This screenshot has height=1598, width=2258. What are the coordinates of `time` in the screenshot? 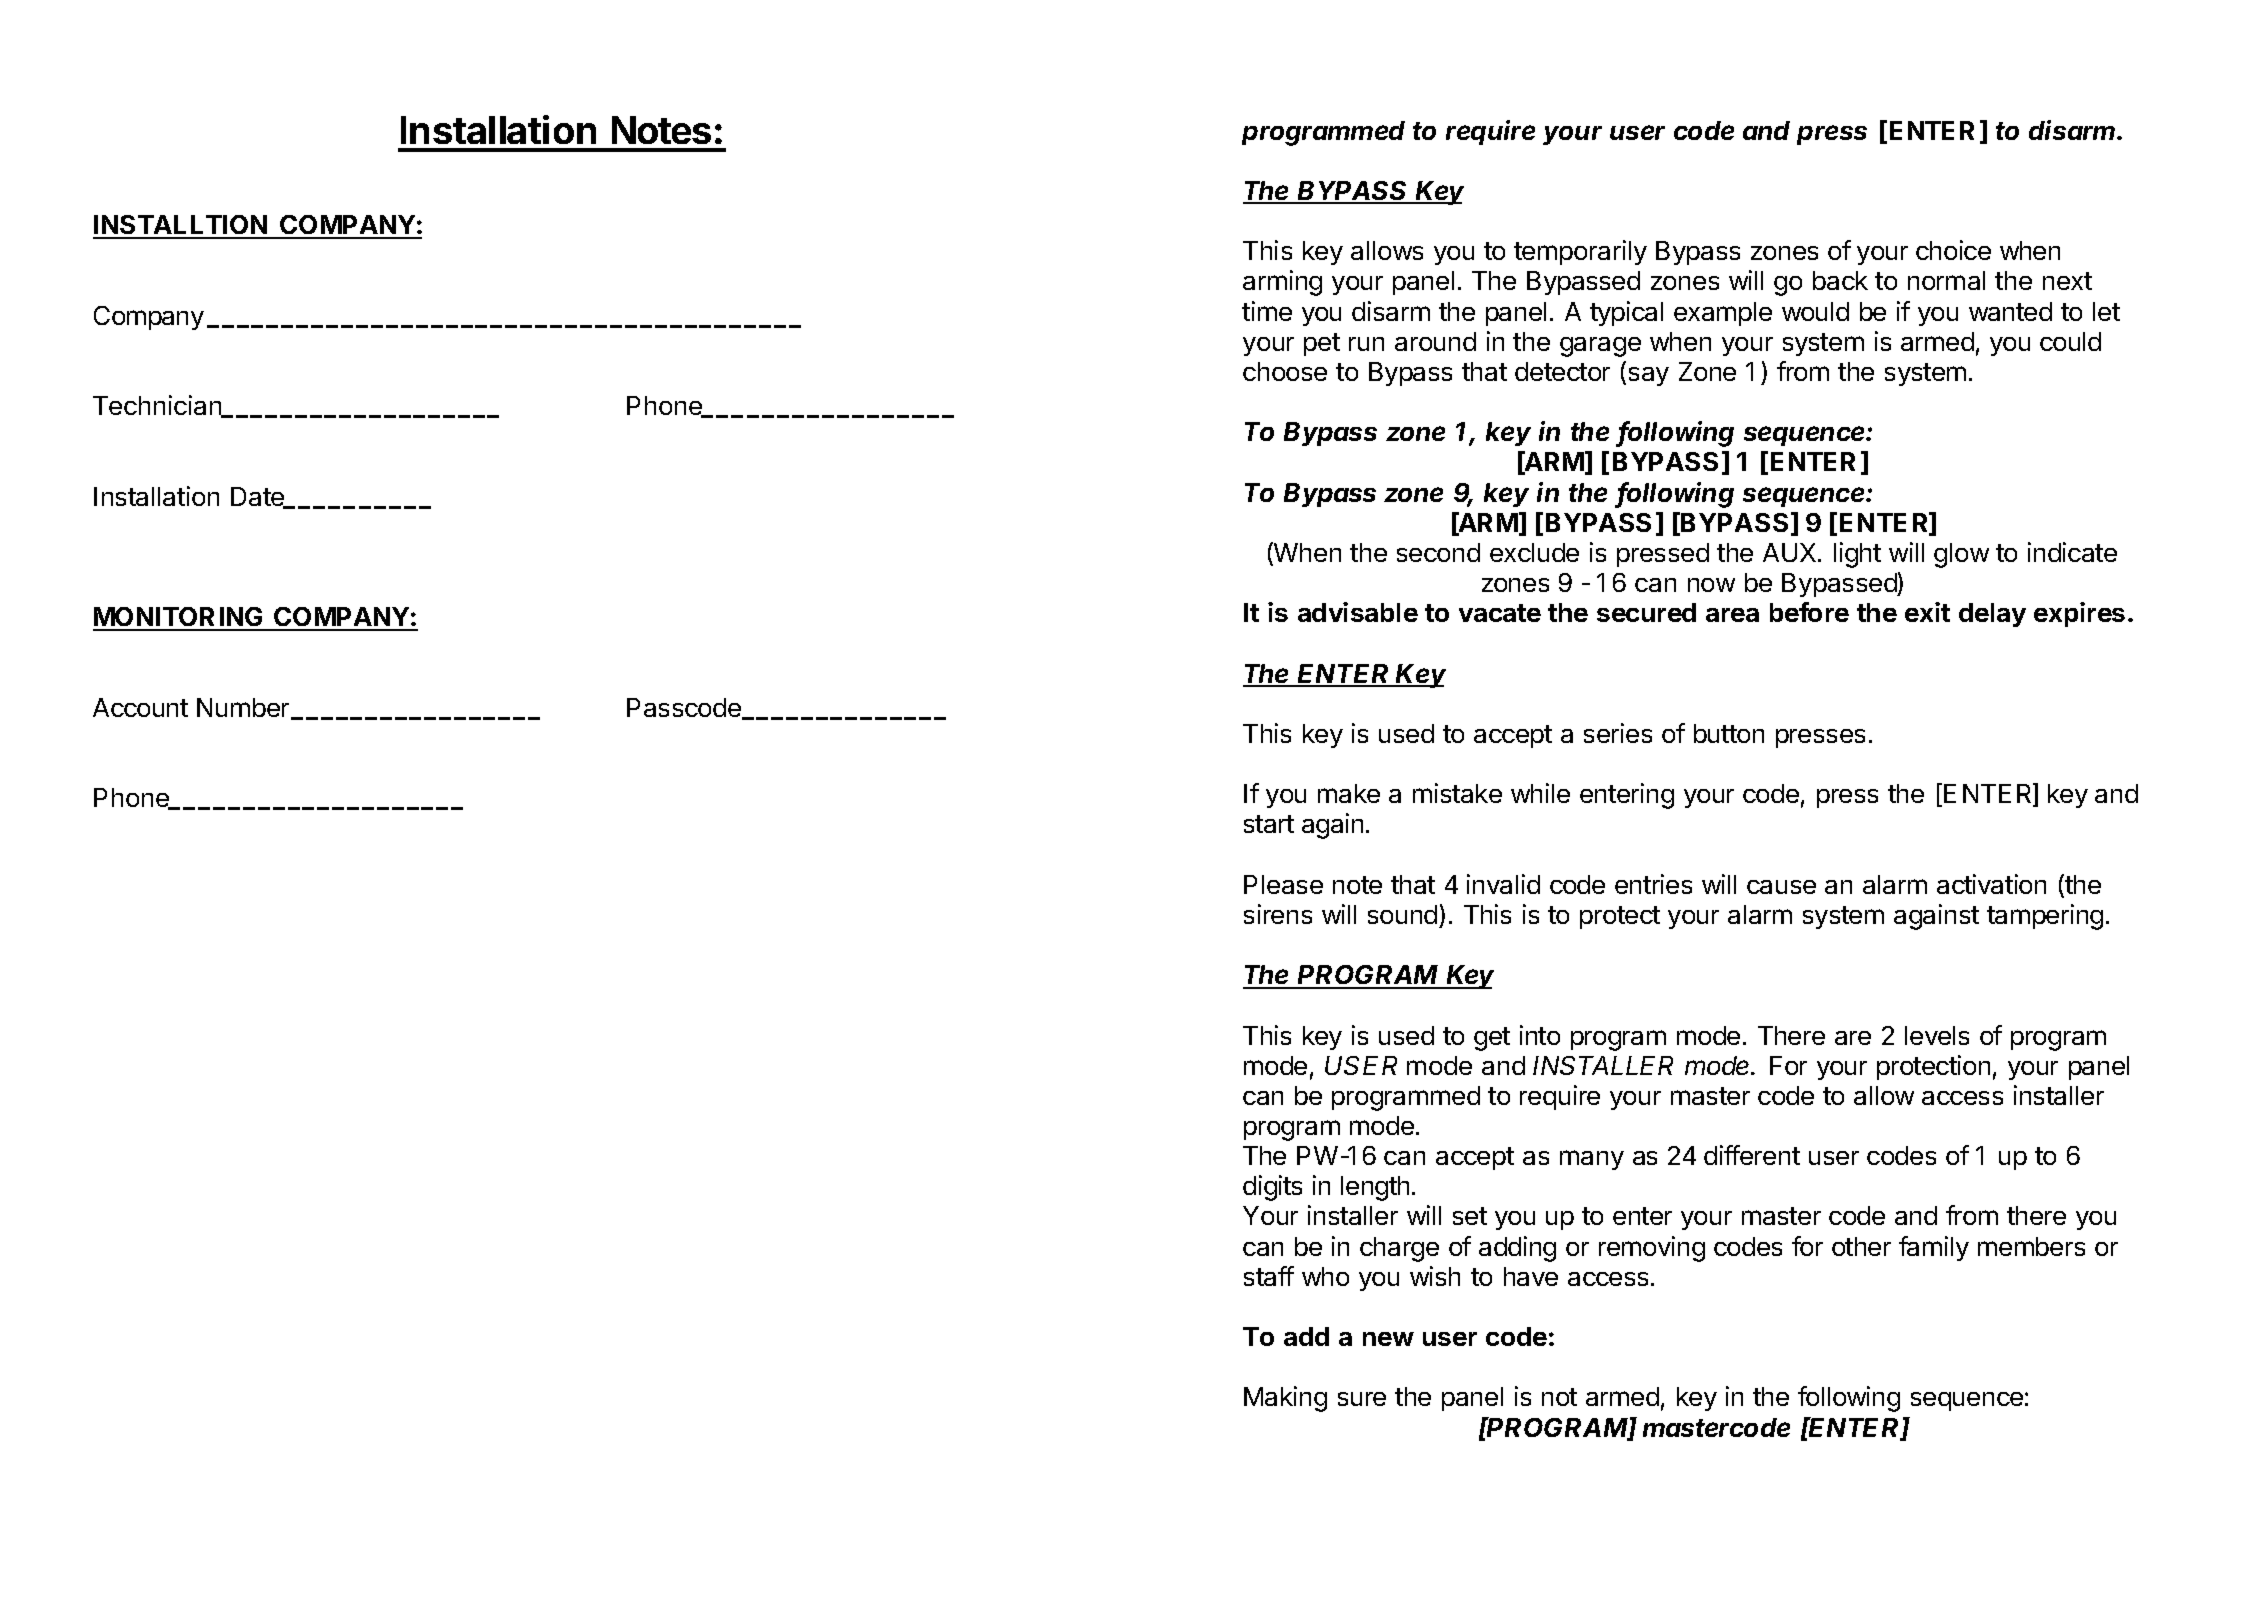 It's located at (1267, 311).
